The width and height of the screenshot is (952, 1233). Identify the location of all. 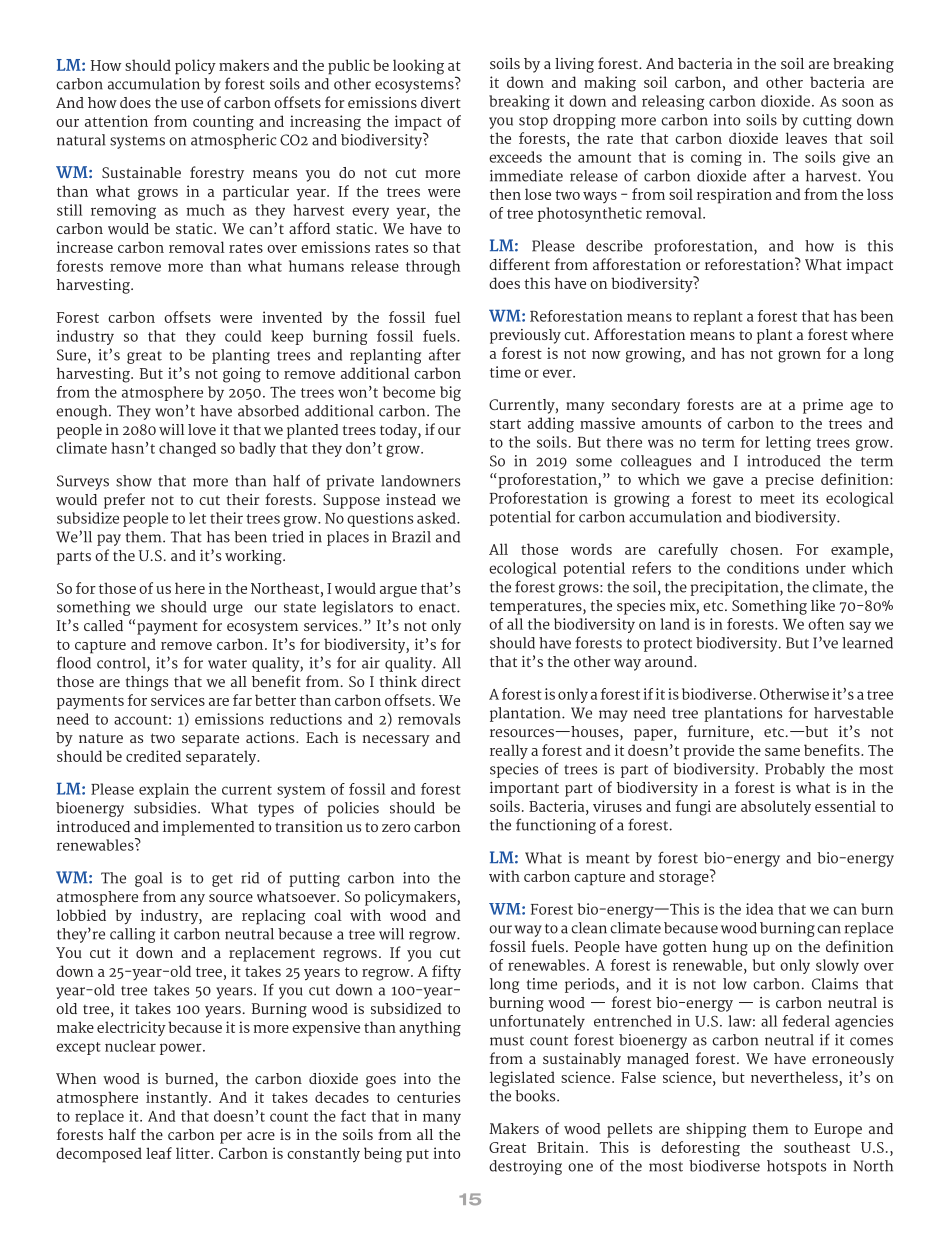
(425, 1134).
